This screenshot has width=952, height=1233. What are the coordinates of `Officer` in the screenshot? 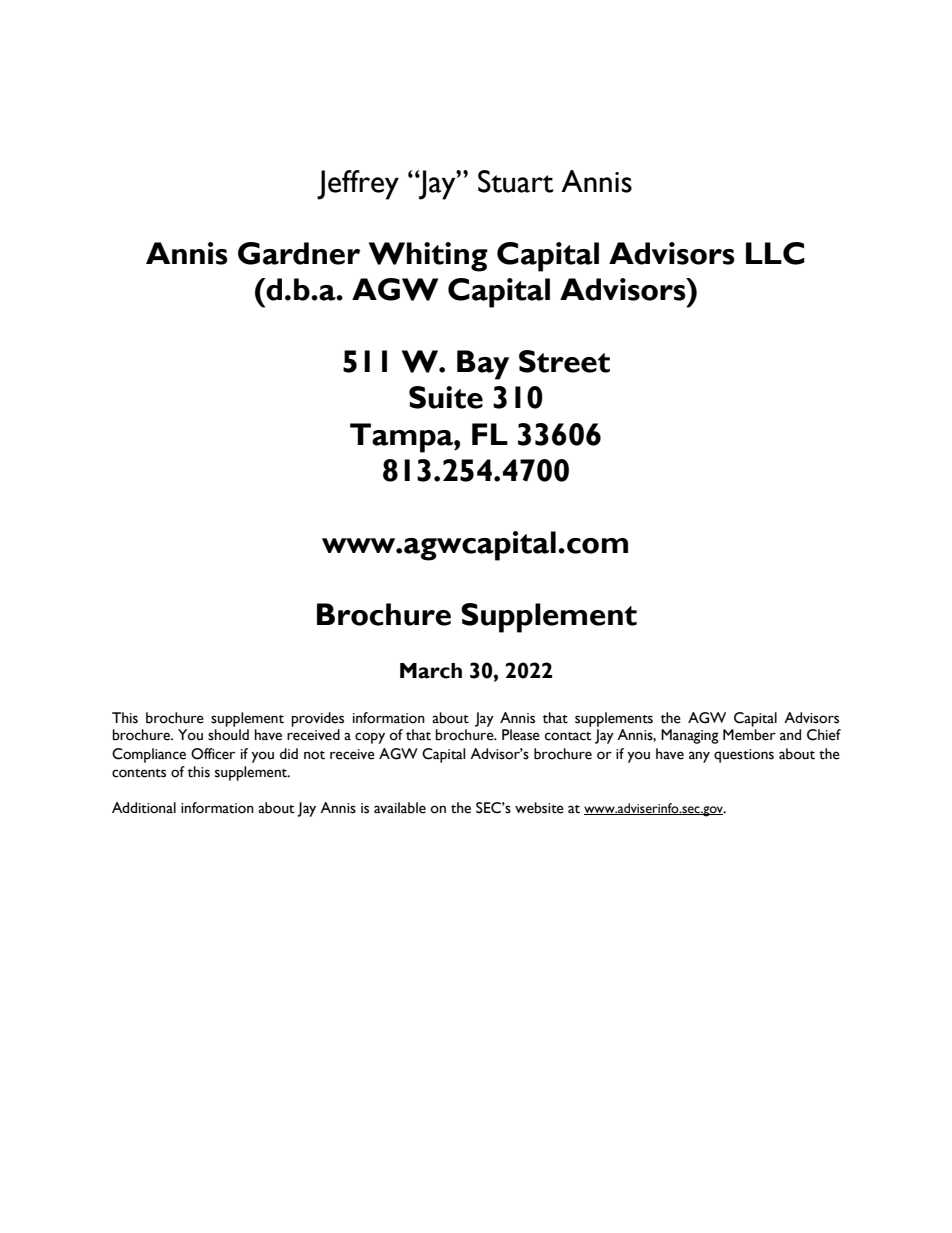 It's located at (213, 754).
